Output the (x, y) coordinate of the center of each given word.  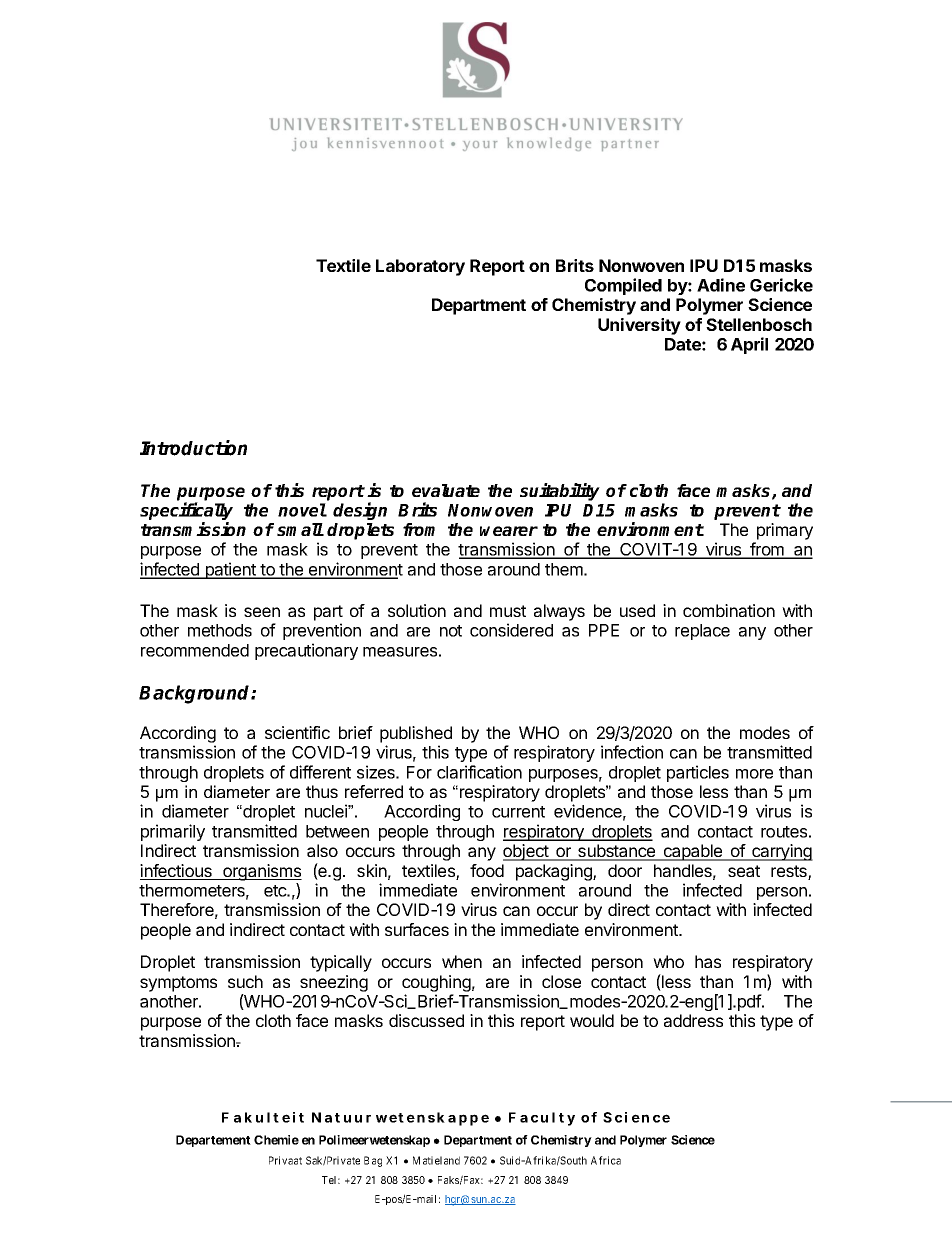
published (416, 734)
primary (785, 531)
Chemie (276, 1140)
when (462, 961)
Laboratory (420, 267)
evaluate (446, 490)
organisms (261, 872)
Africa (606, 1160)
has (708, 961)
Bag (373, 1161)
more (754, 774)
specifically (186, 512)
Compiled (623, 286)
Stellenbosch (759, 324)
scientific (297, 732)
